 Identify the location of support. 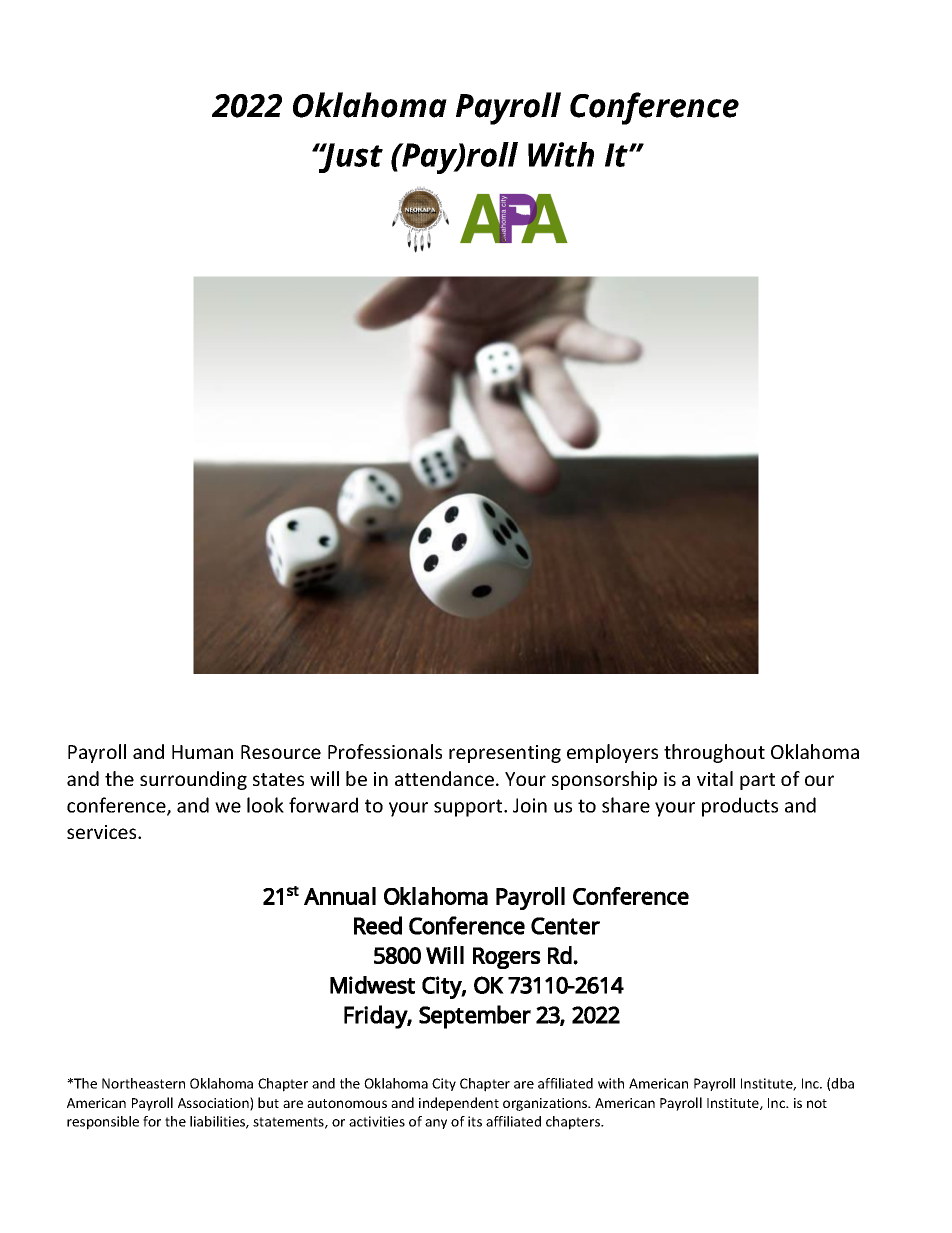
(469, 808).
